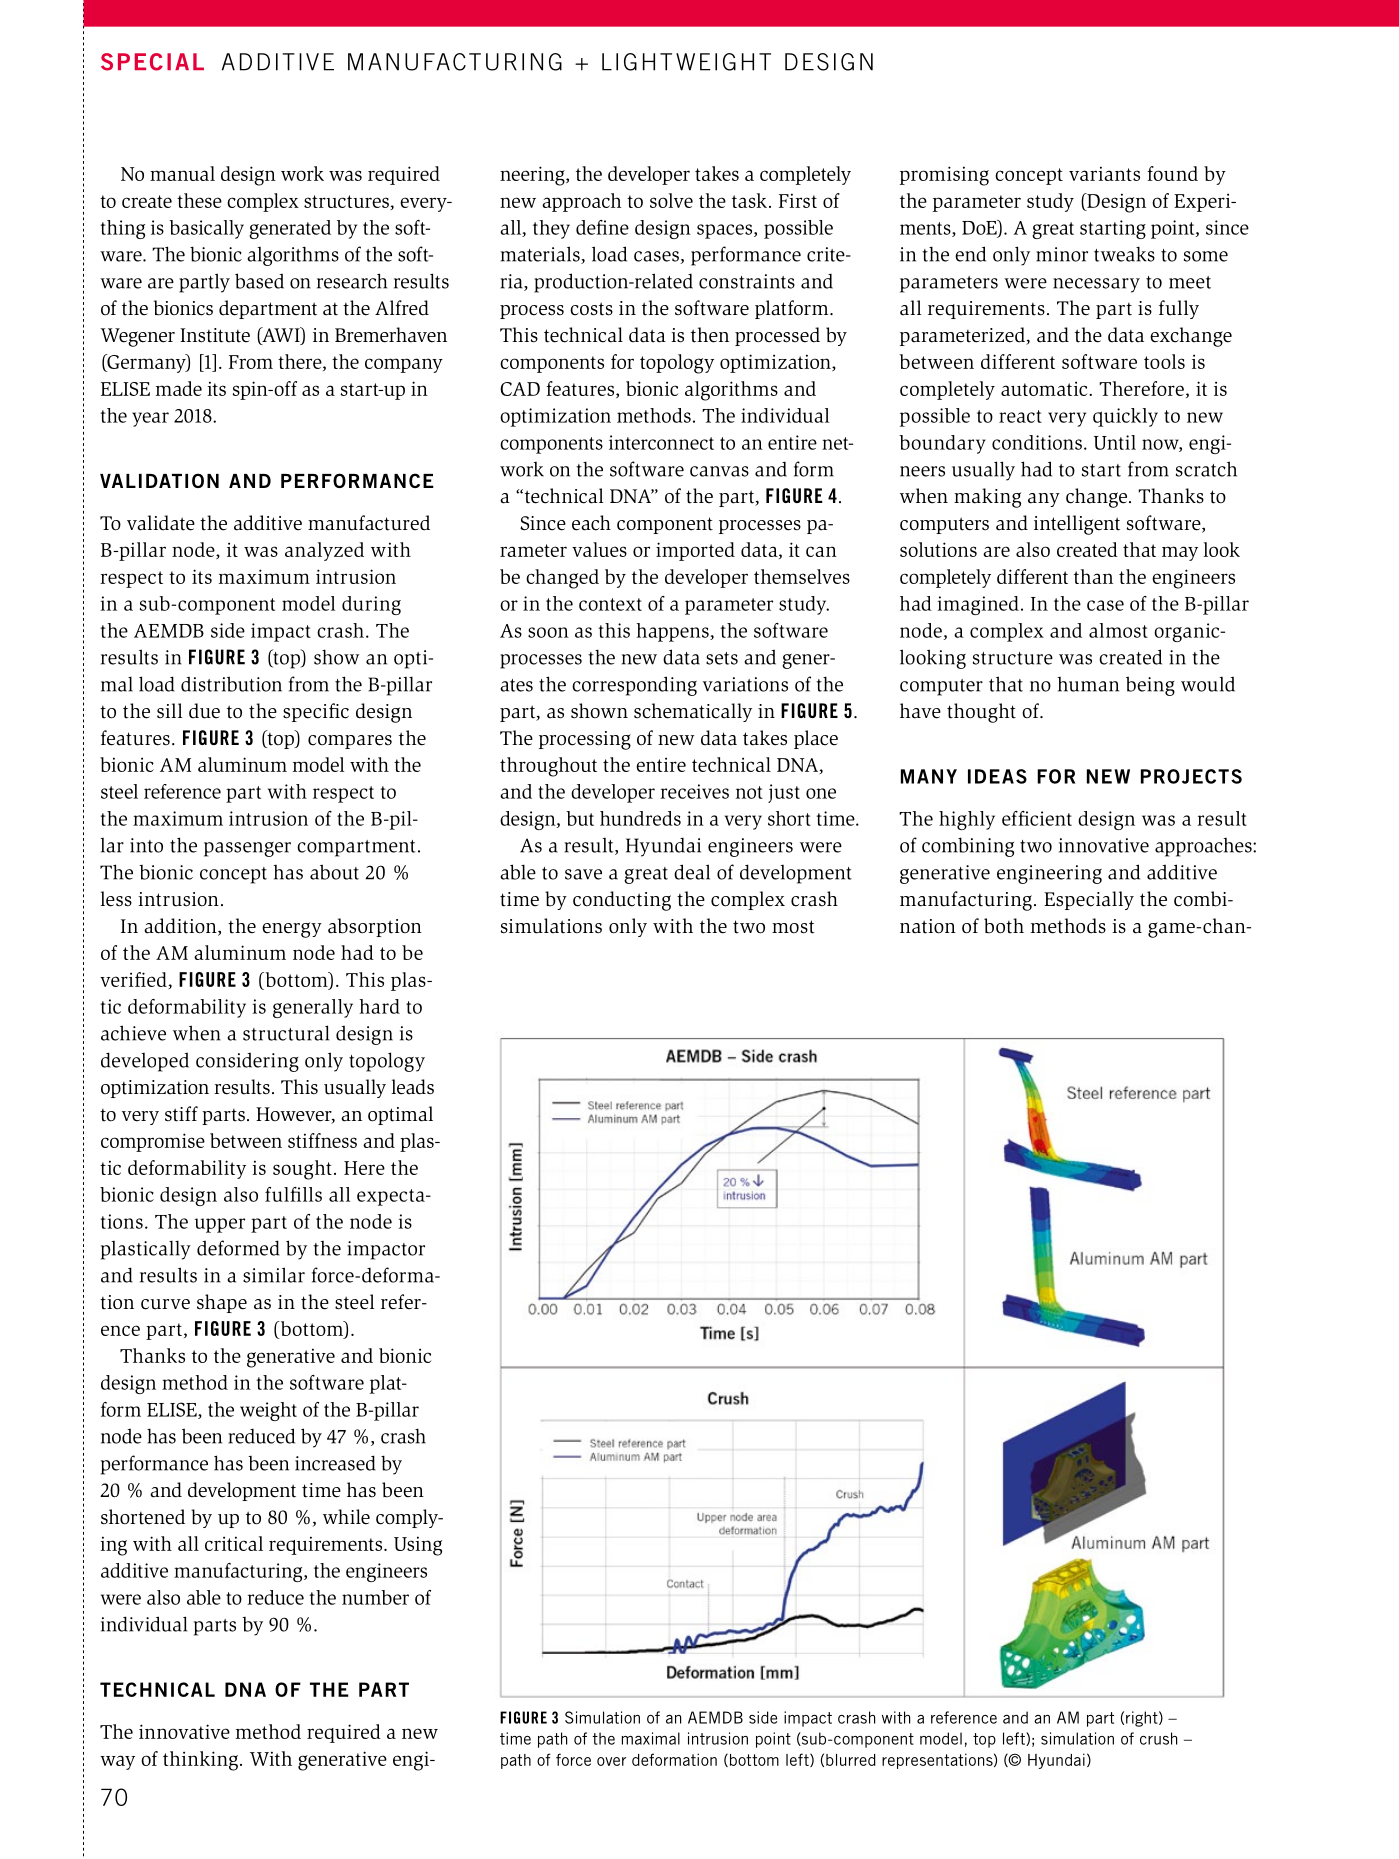 This page has width=1399, height=1859. I want to click on both, so click(1004, 926).
